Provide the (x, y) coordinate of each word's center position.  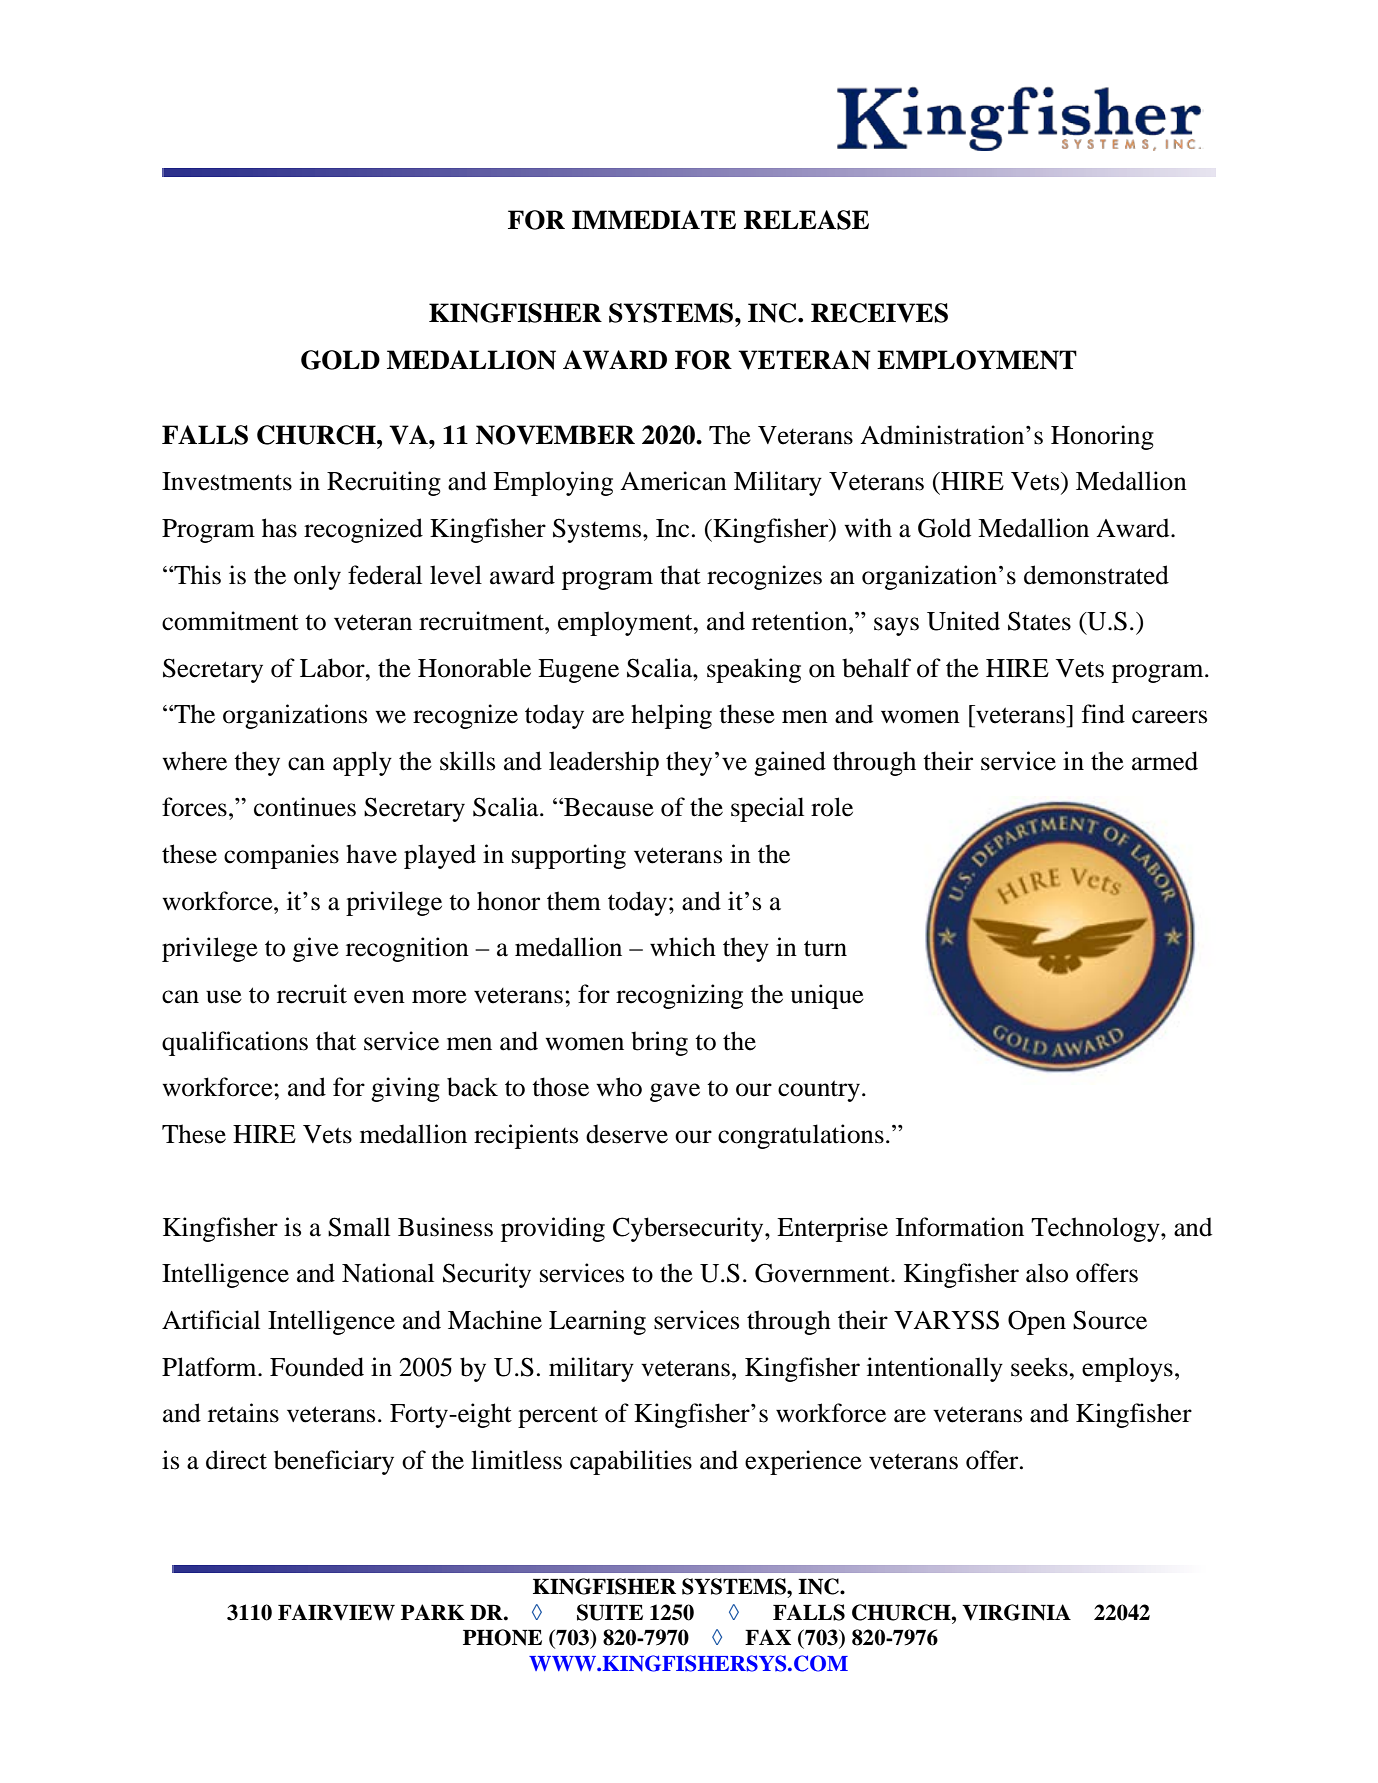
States (1039, 621)
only (317, 577)
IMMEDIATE (654, 219)
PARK (433, 1612)
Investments (227, 481)
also (1047, 1273)
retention (801, 621)
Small (359, 1227)
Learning (597, 1322)
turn (825, 948)
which (683, 947)
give (316, 949)
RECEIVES (879, 313)
